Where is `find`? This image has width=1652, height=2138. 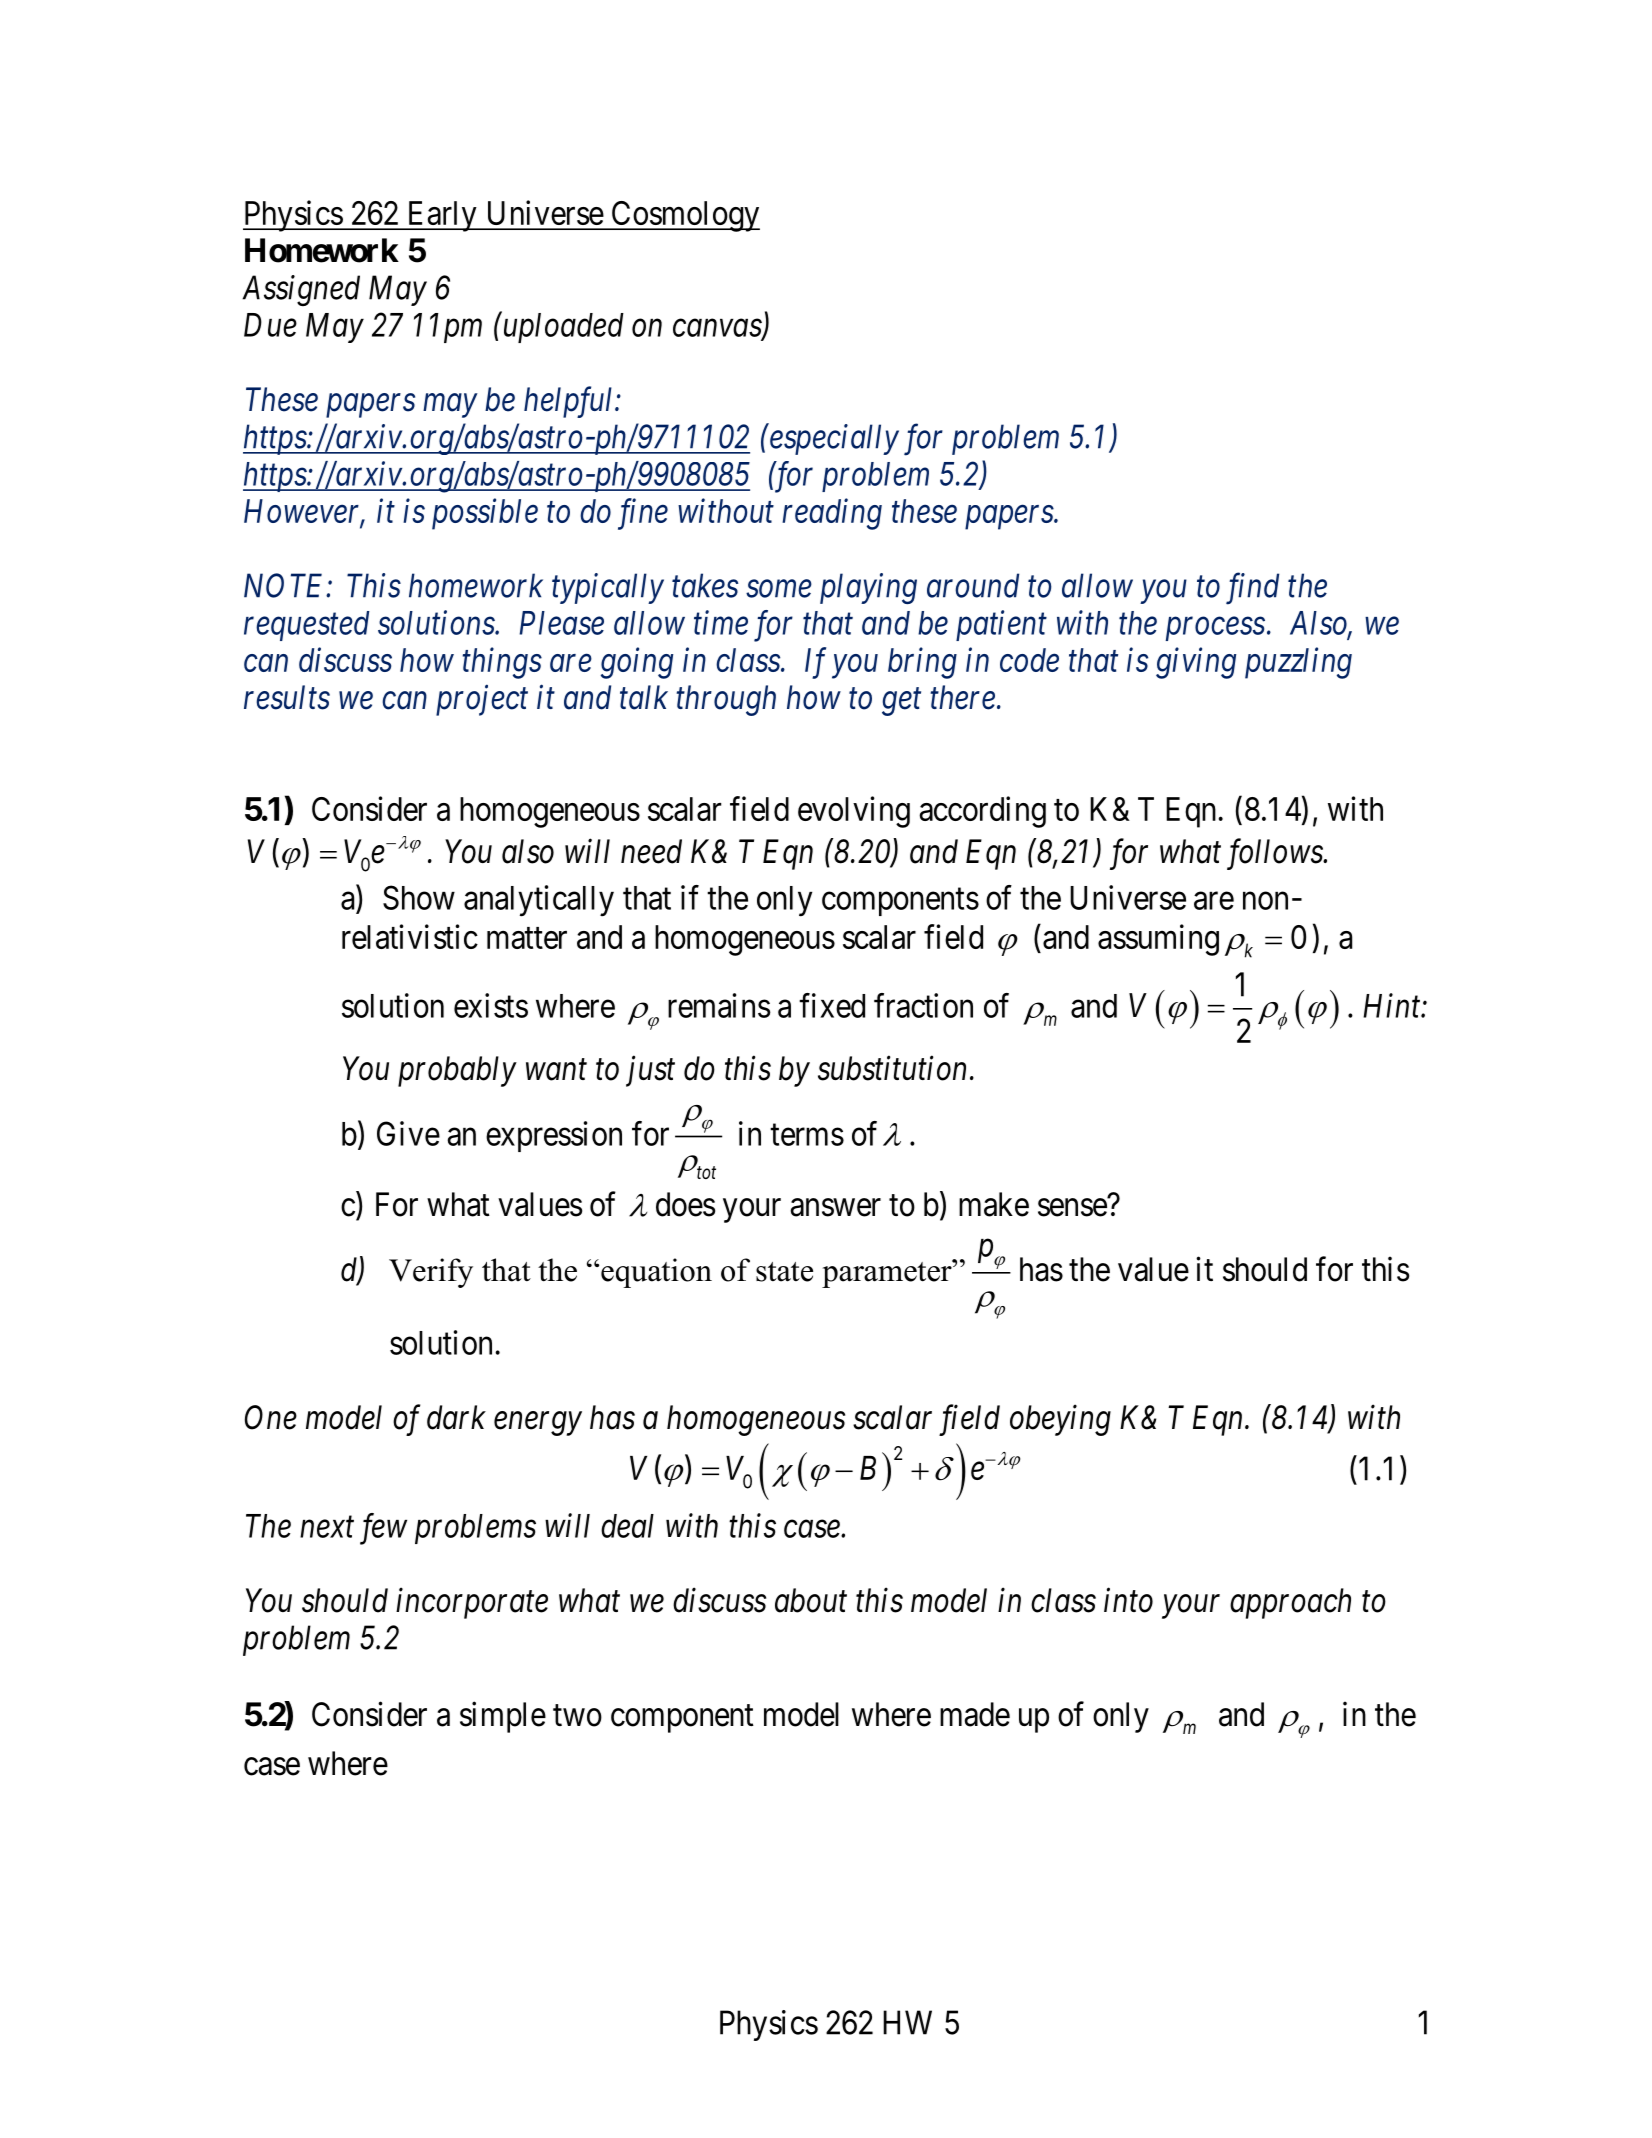 find is located at coordinates (1252, 589).
